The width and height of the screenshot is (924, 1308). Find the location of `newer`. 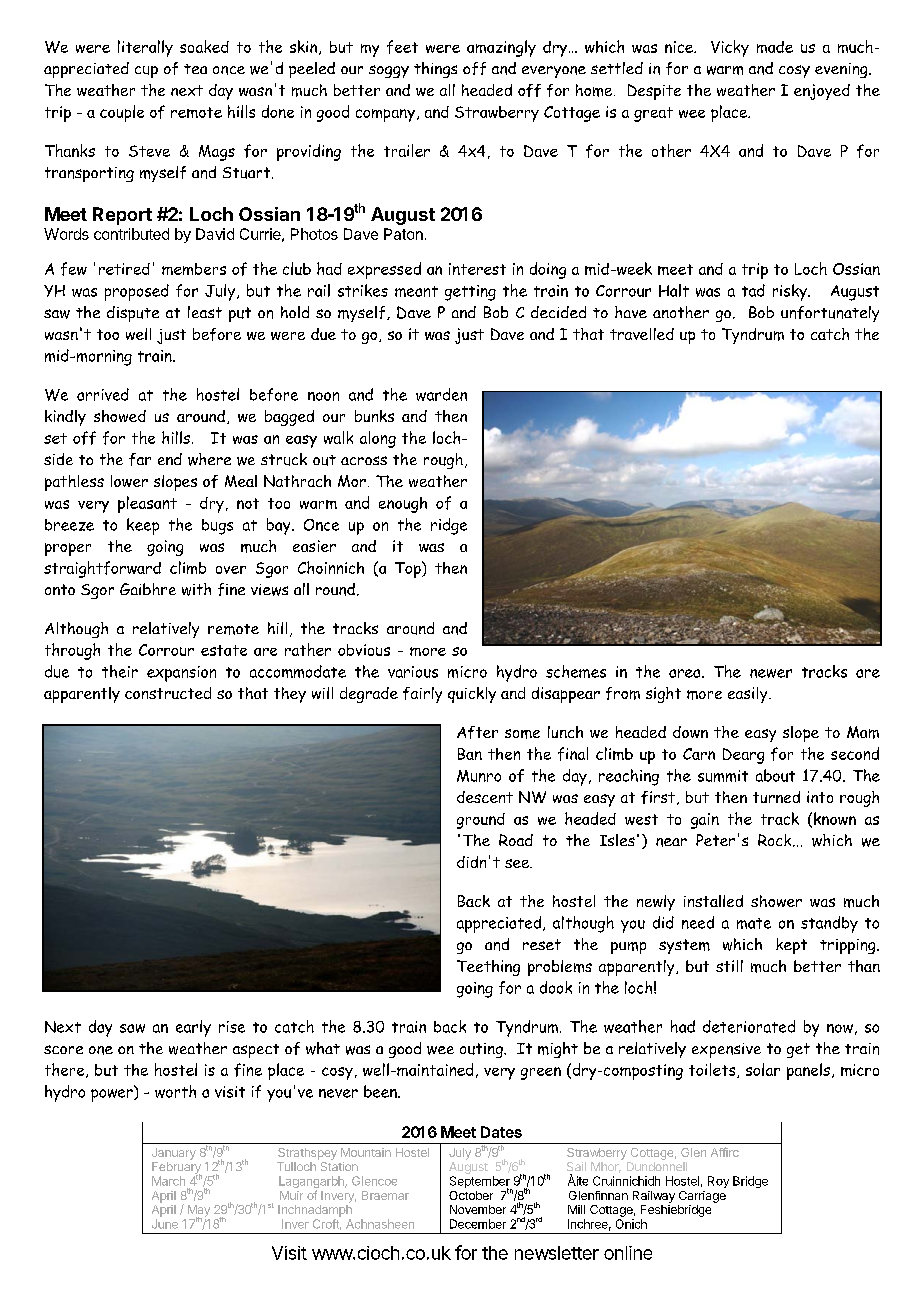

newer is located at coordinates (771, 673).
